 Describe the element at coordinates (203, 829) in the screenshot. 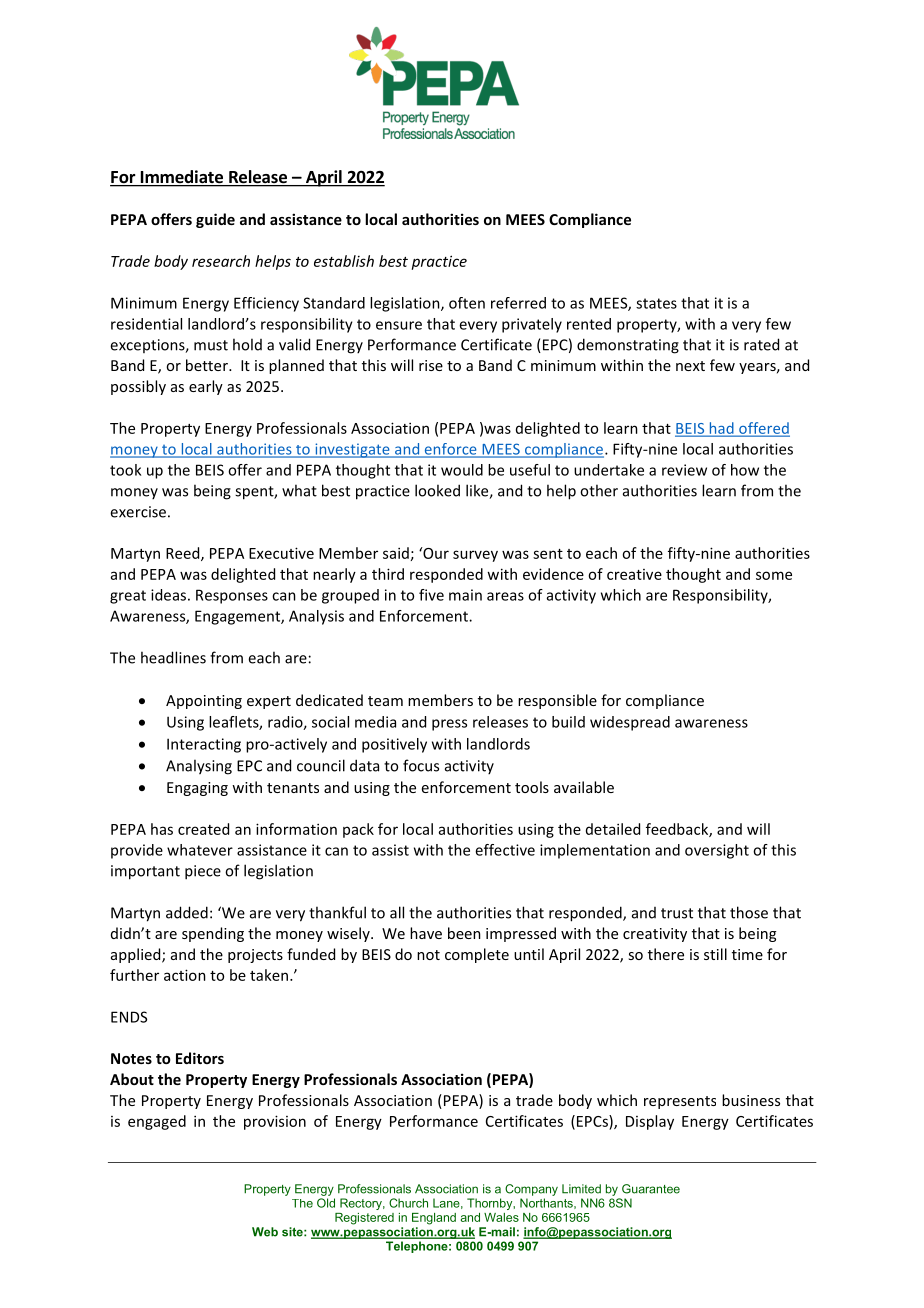

I see `created` at that location.
